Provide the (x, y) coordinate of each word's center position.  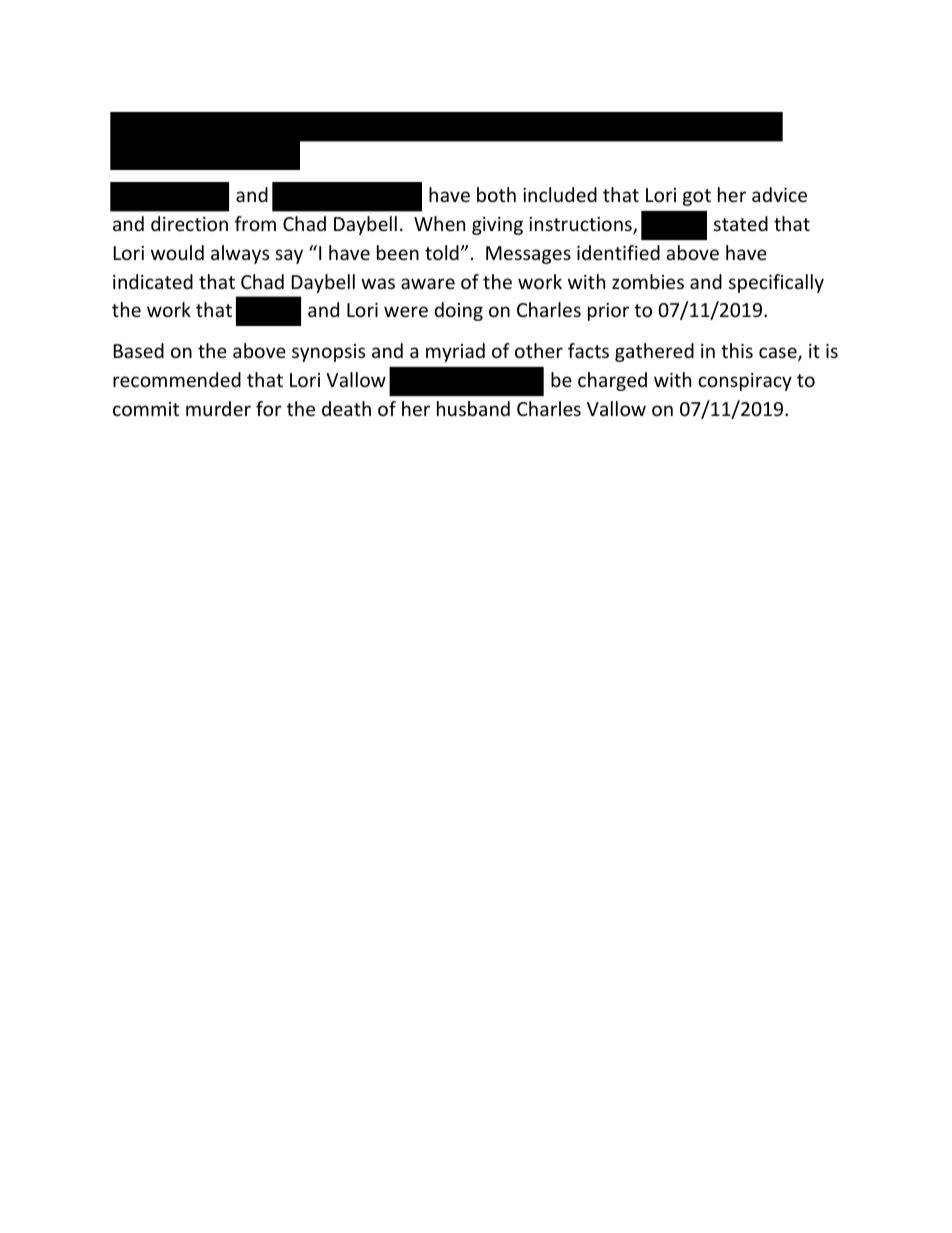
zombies (648, 281)
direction (189, 223)
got (697, 197)
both (496, 194)
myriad (455, 352)
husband (473, 408)
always (240, 254)
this (737, 350)
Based (139, 350)
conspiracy (745, 382)
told (442, 252)
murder (218, 408)
